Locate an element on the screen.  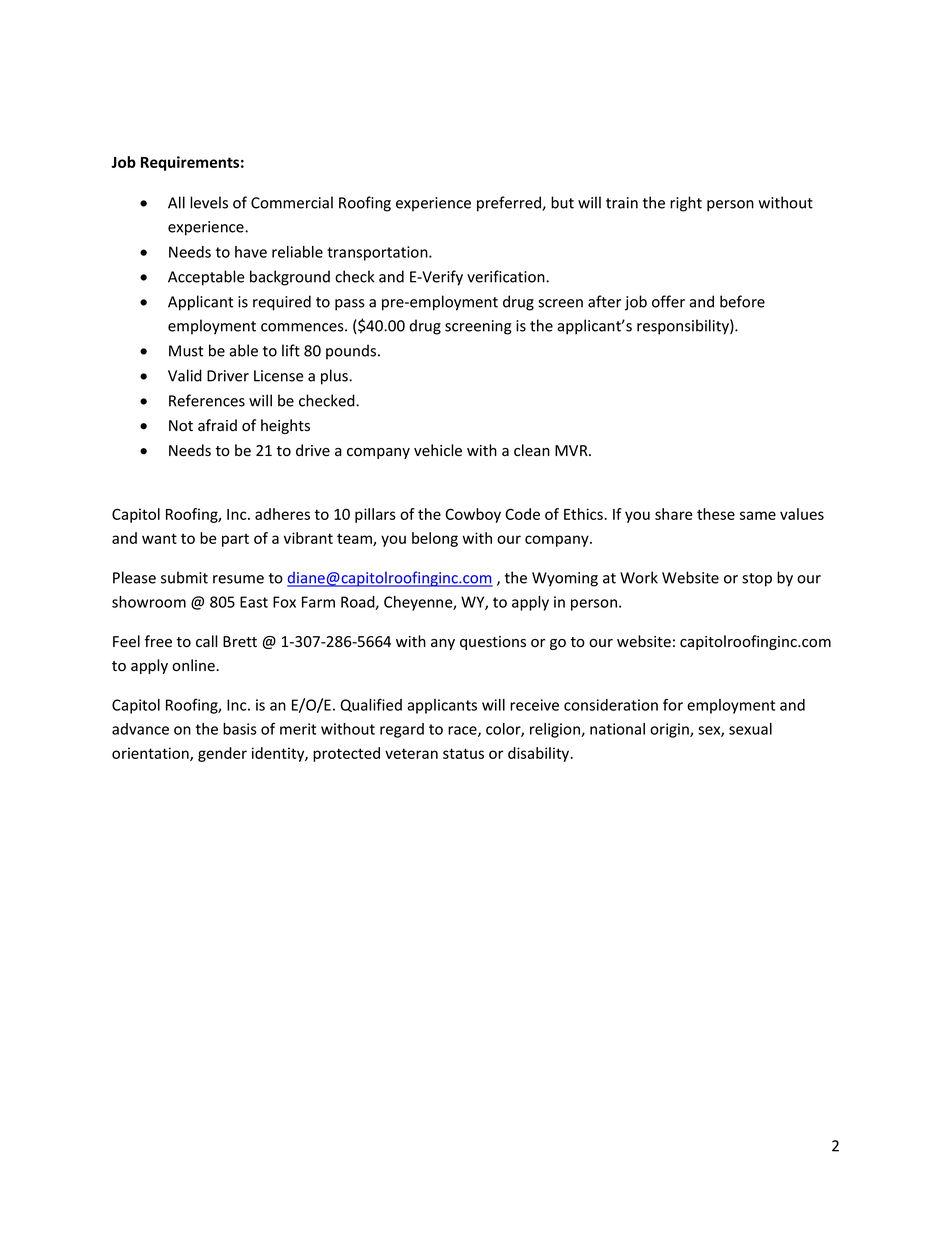
belong is located at coordinates (435, 539).
